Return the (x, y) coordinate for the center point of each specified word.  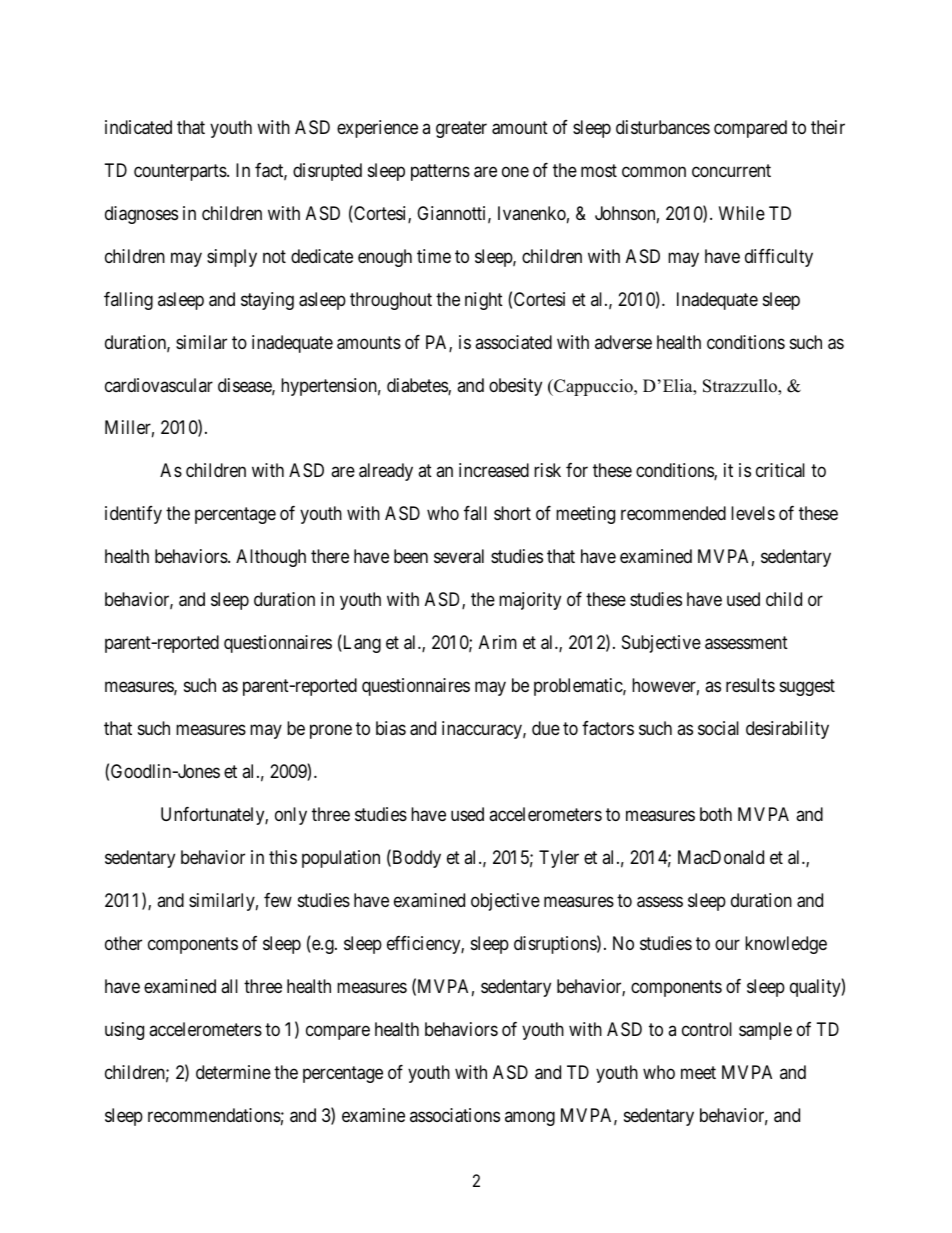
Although (271, 558)
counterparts (181, 172)
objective (505, 902)
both (716, 814)
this (283, 857)
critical (780, 470)
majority (530, 601)
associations (455, 1115)
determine (233, 1072)
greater (461, 129)
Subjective (661, 644)
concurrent (731, 170)
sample (765, 1031)
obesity (515, 387)
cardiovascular (159, 385)
